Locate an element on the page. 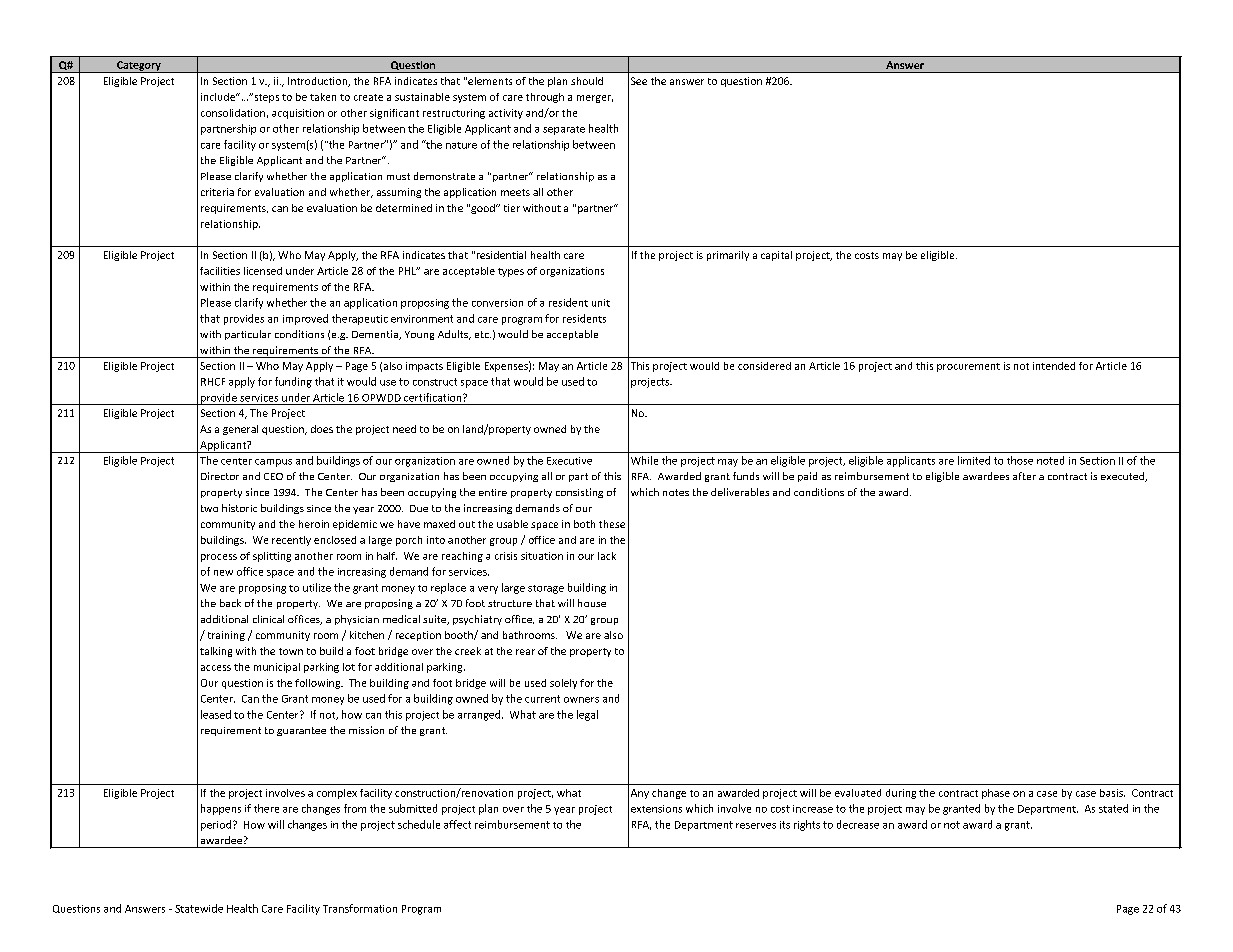  Statewide is located at coordinates (199, 908).
